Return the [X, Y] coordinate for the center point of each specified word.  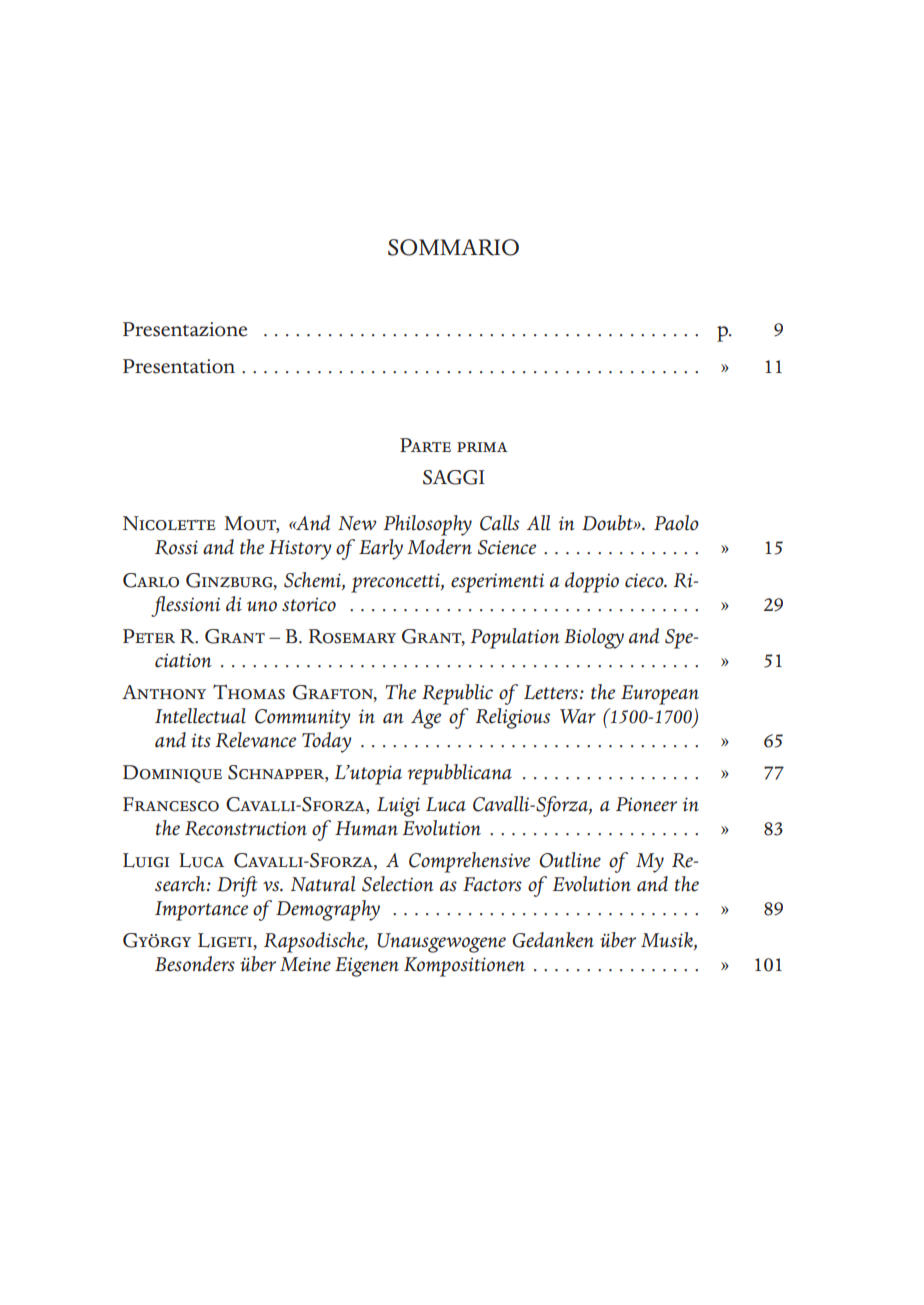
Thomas [249, 692]
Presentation [179, 366]
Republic [457, 694]
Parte [425, 445]
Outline [570, 860]
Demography [328, 910]
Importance [201, 911]
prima [482, 447]
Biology [594, 638]
